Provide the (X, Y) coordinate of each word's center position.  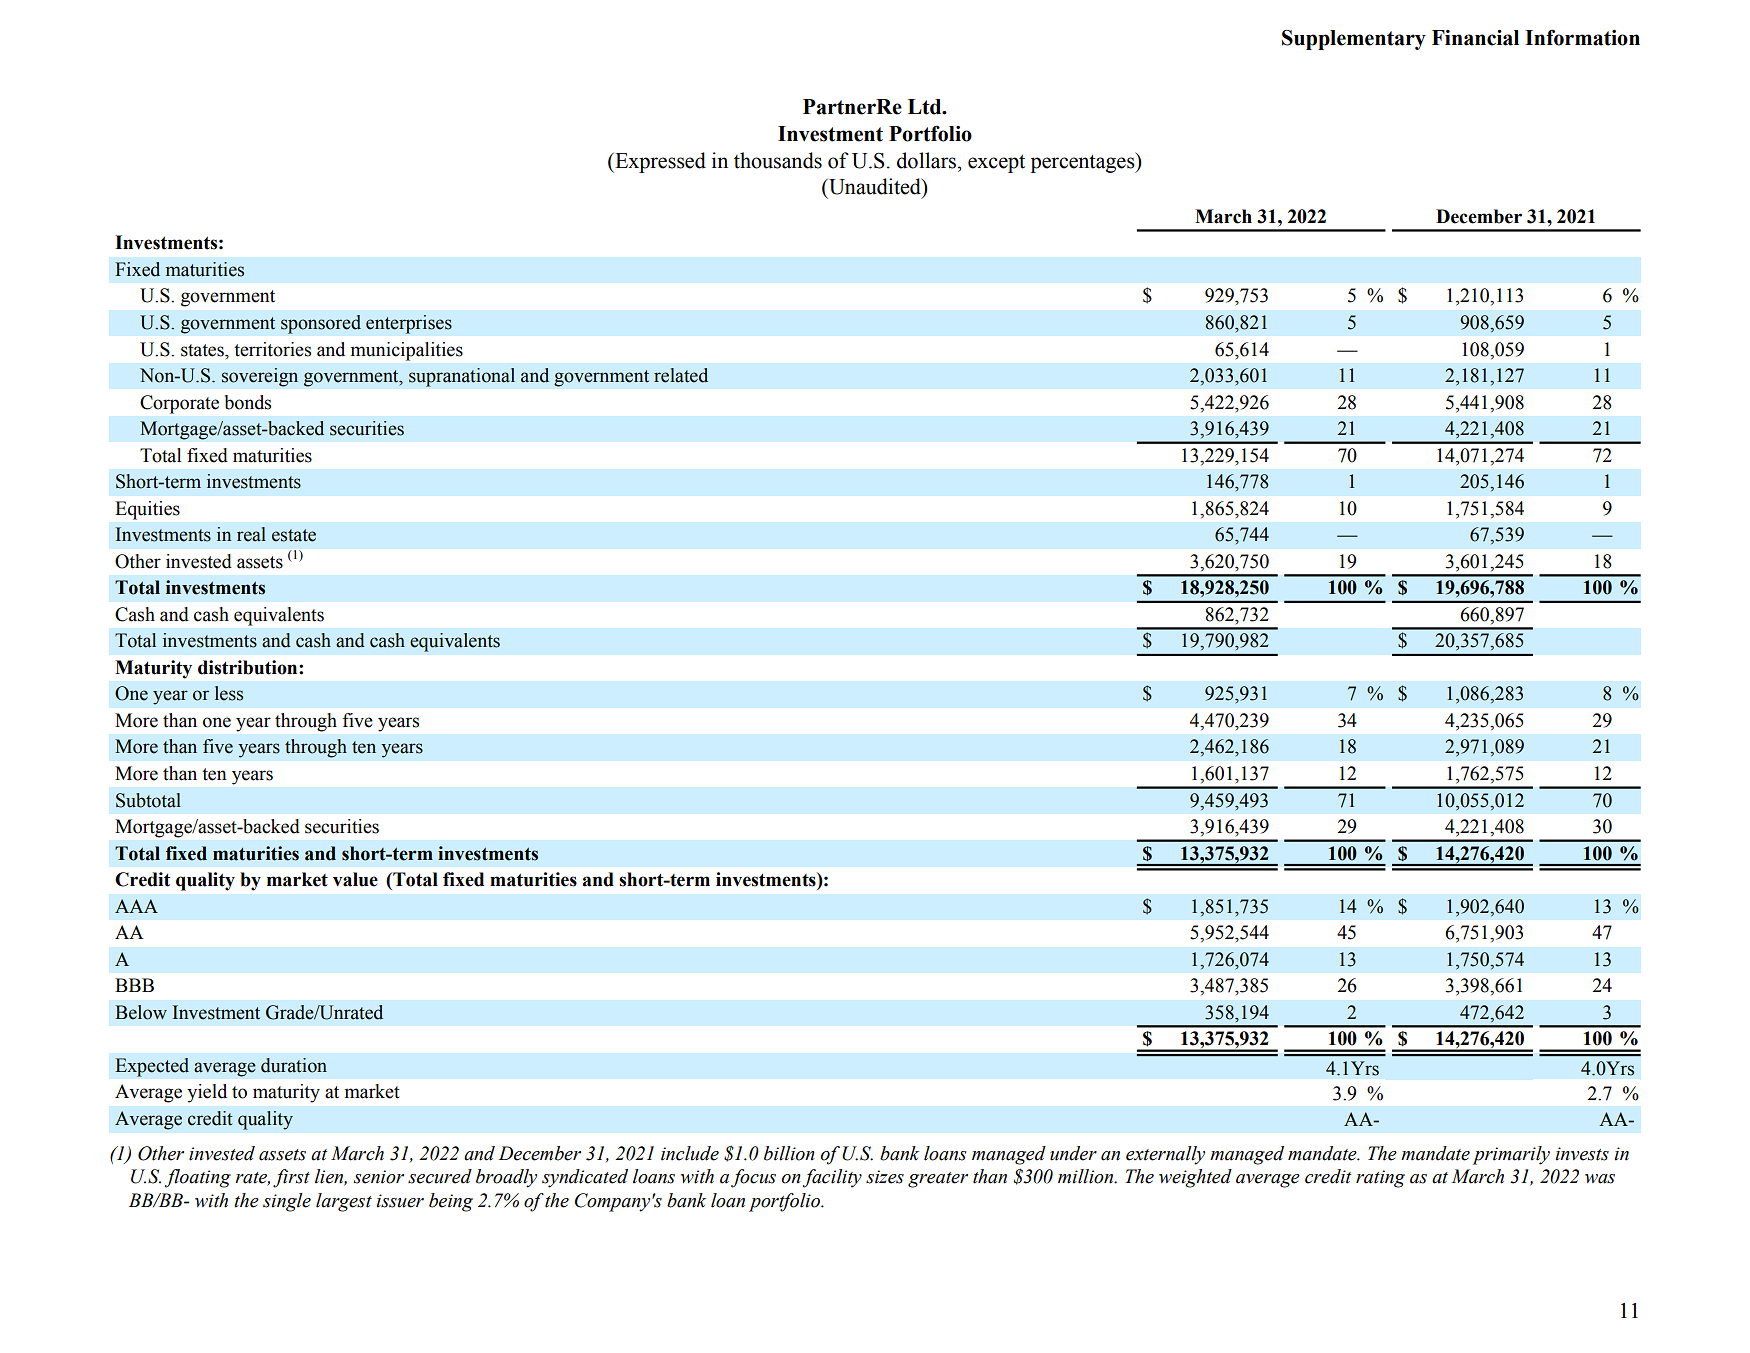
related (681, 375)
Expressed (659, 162)
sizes (885, 1177)
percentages (1084, 162)
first (291, 1178)
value (355, 879)
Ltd (926, 107)
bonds (248, 402)
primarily (1511, 1155)
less (229, 693)
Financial (1475, 38)
